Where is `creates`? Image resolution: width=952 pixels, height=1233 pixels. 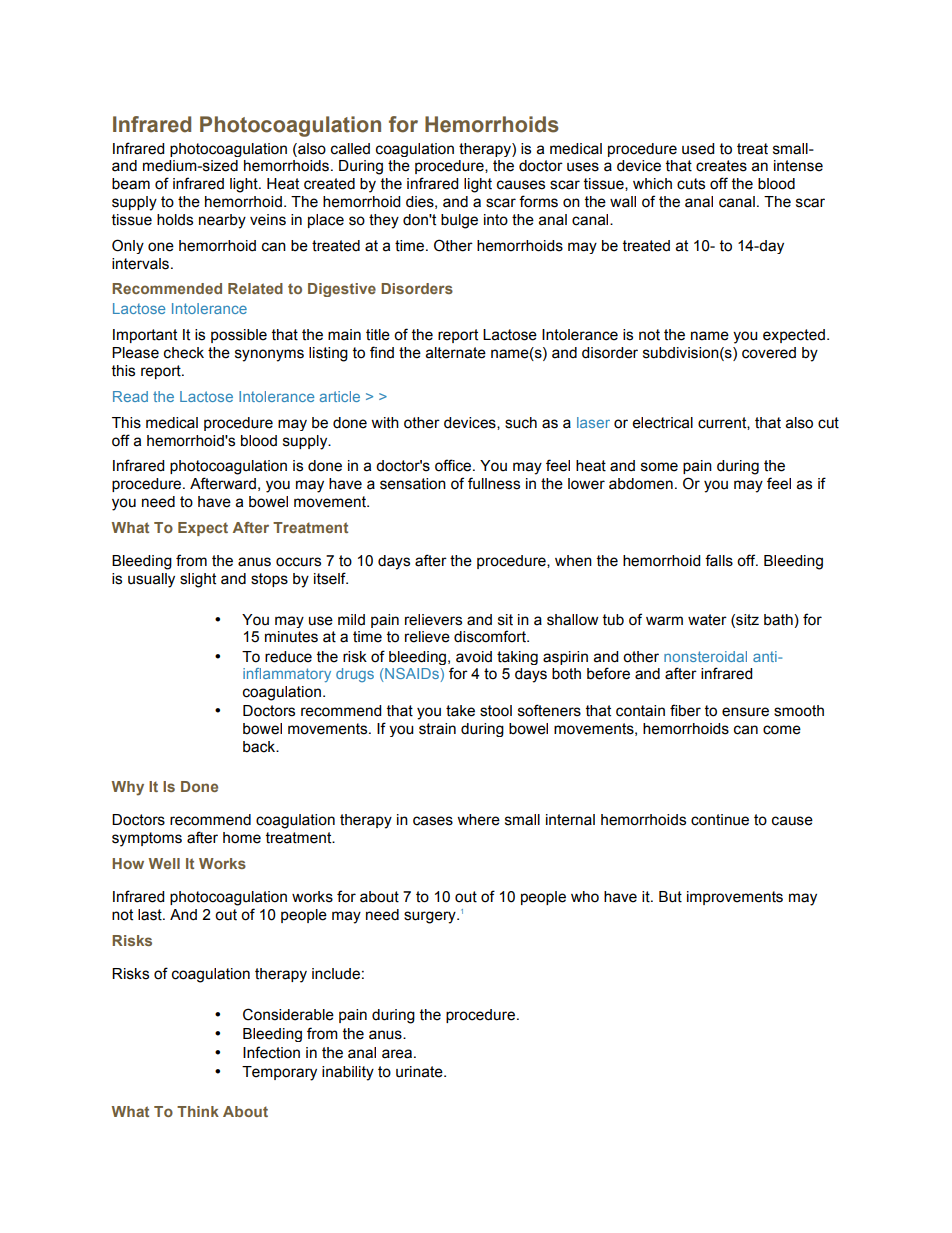
creates is located at coordinates (721, 166).
